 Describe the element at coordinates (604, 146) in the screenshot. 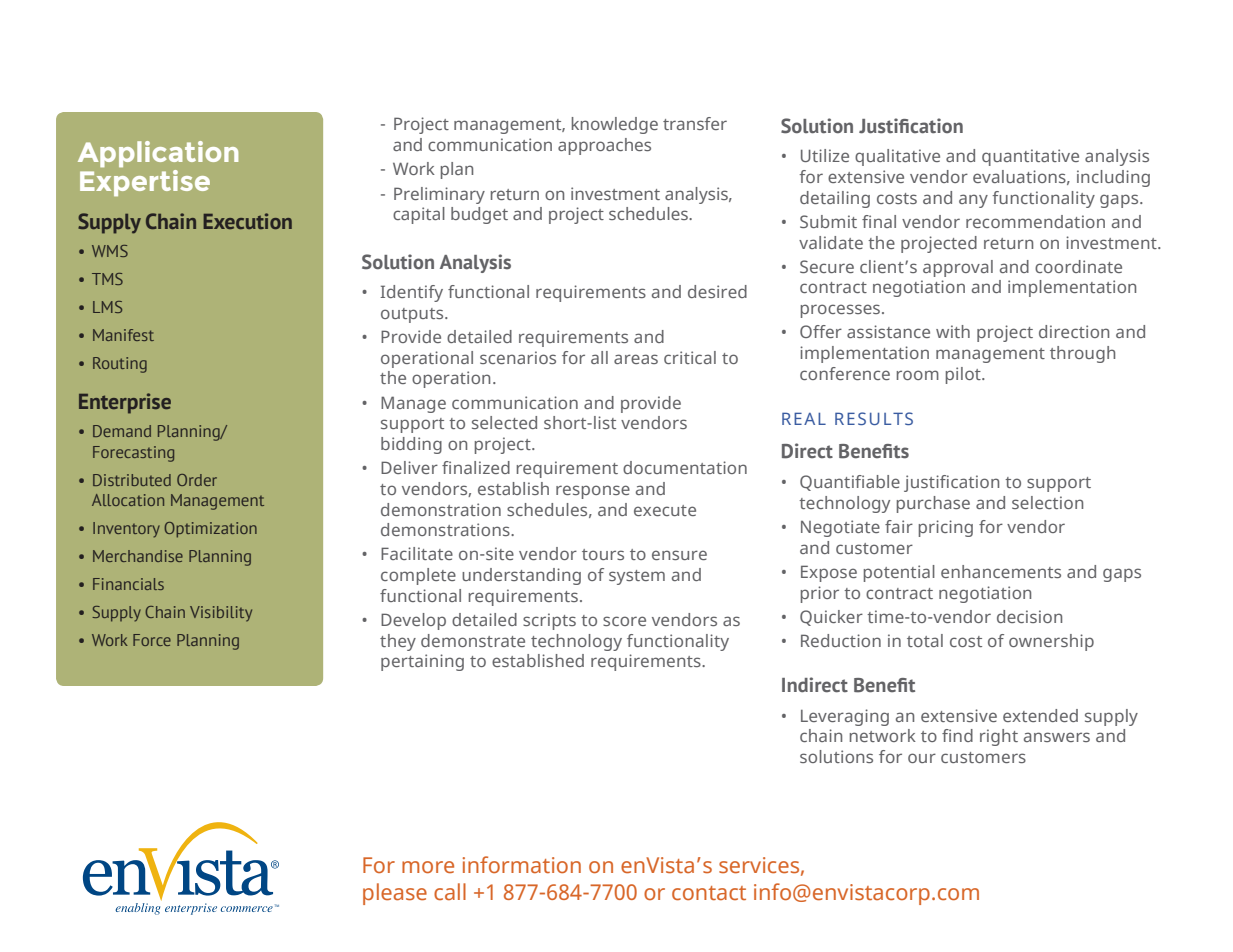

I see `approaches` at that location.
